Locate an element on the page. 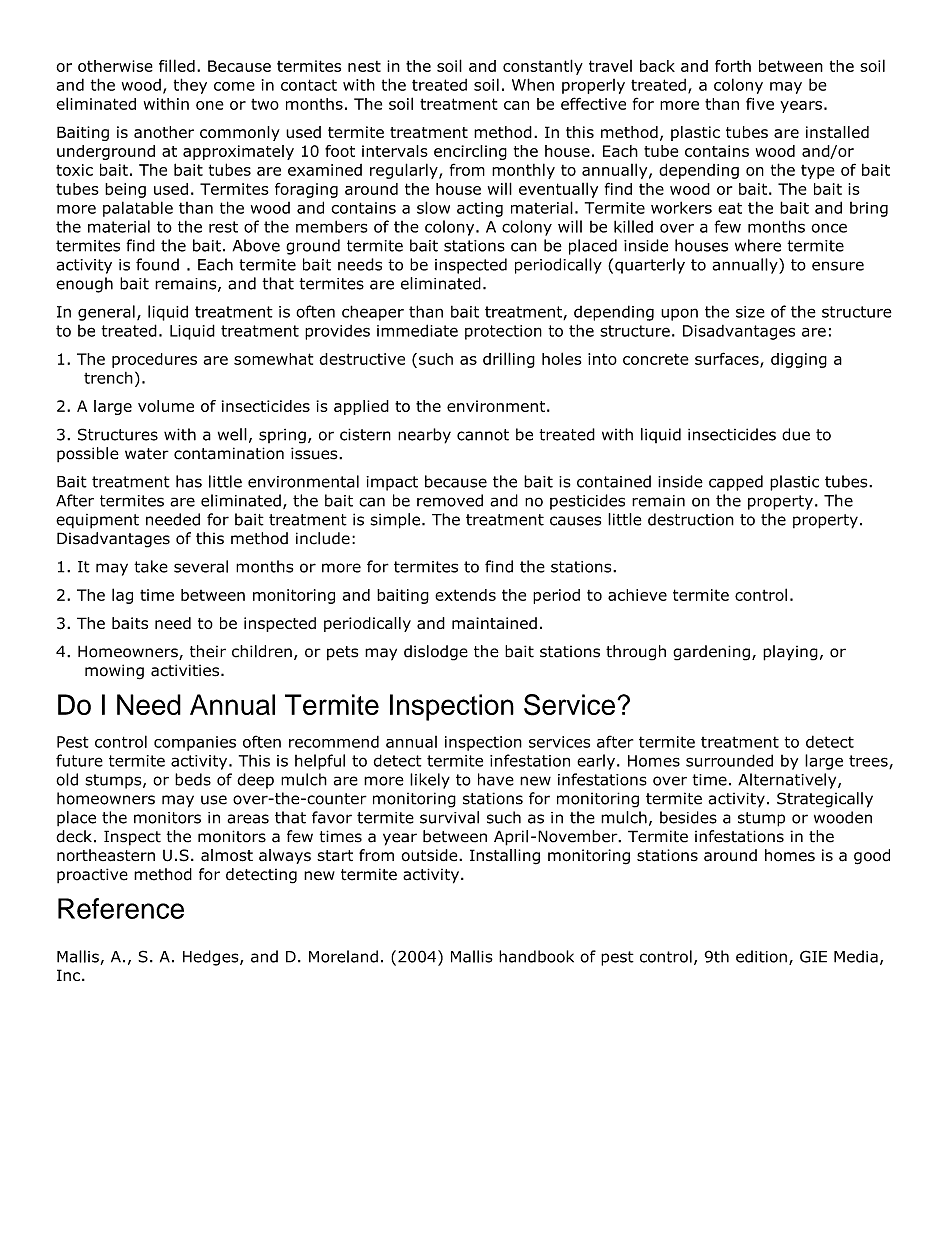 This page has width=952, height=1233. digging is located at coordinates (799, 360).
